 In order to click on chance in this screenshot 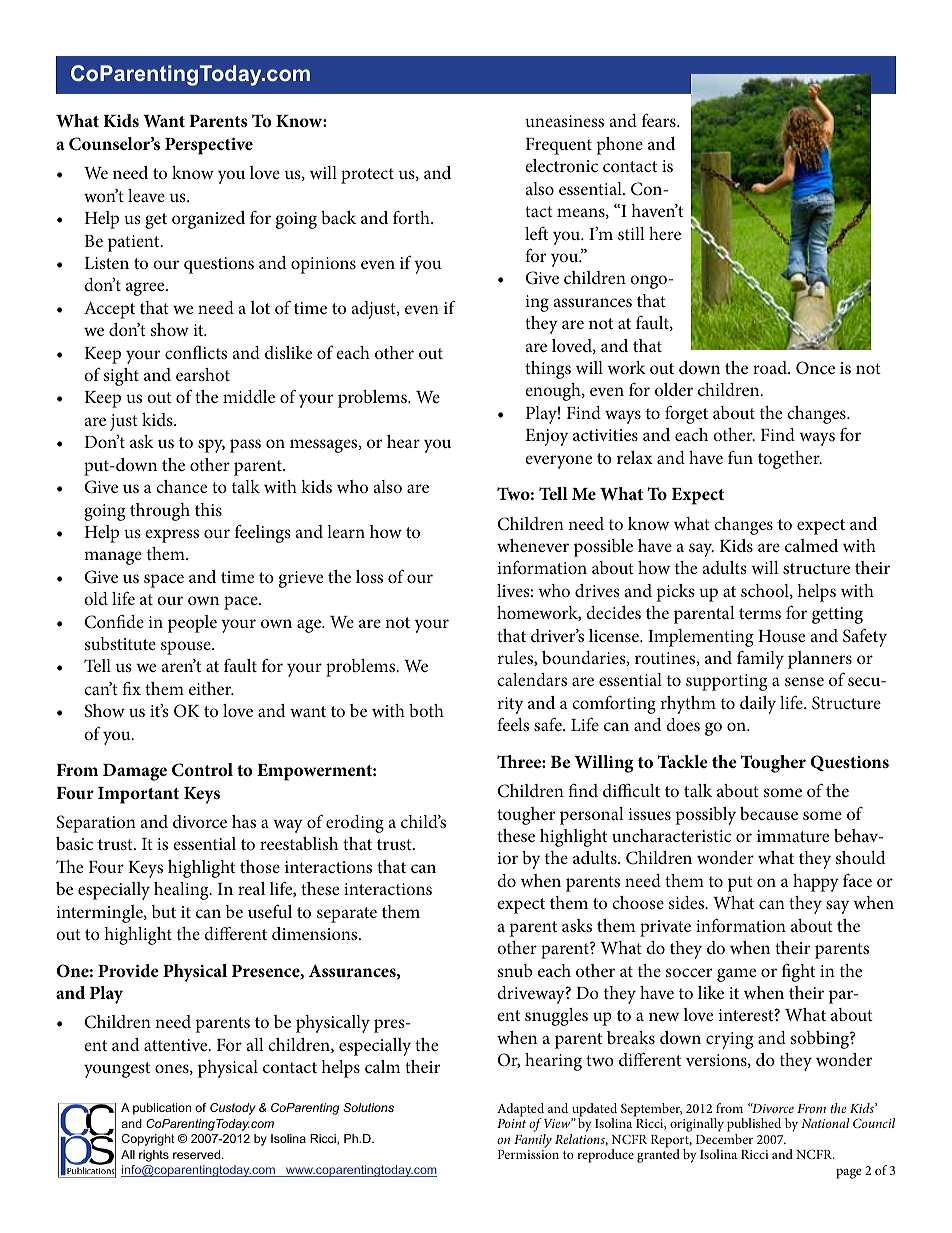, I will do `click(181, 486)`.
